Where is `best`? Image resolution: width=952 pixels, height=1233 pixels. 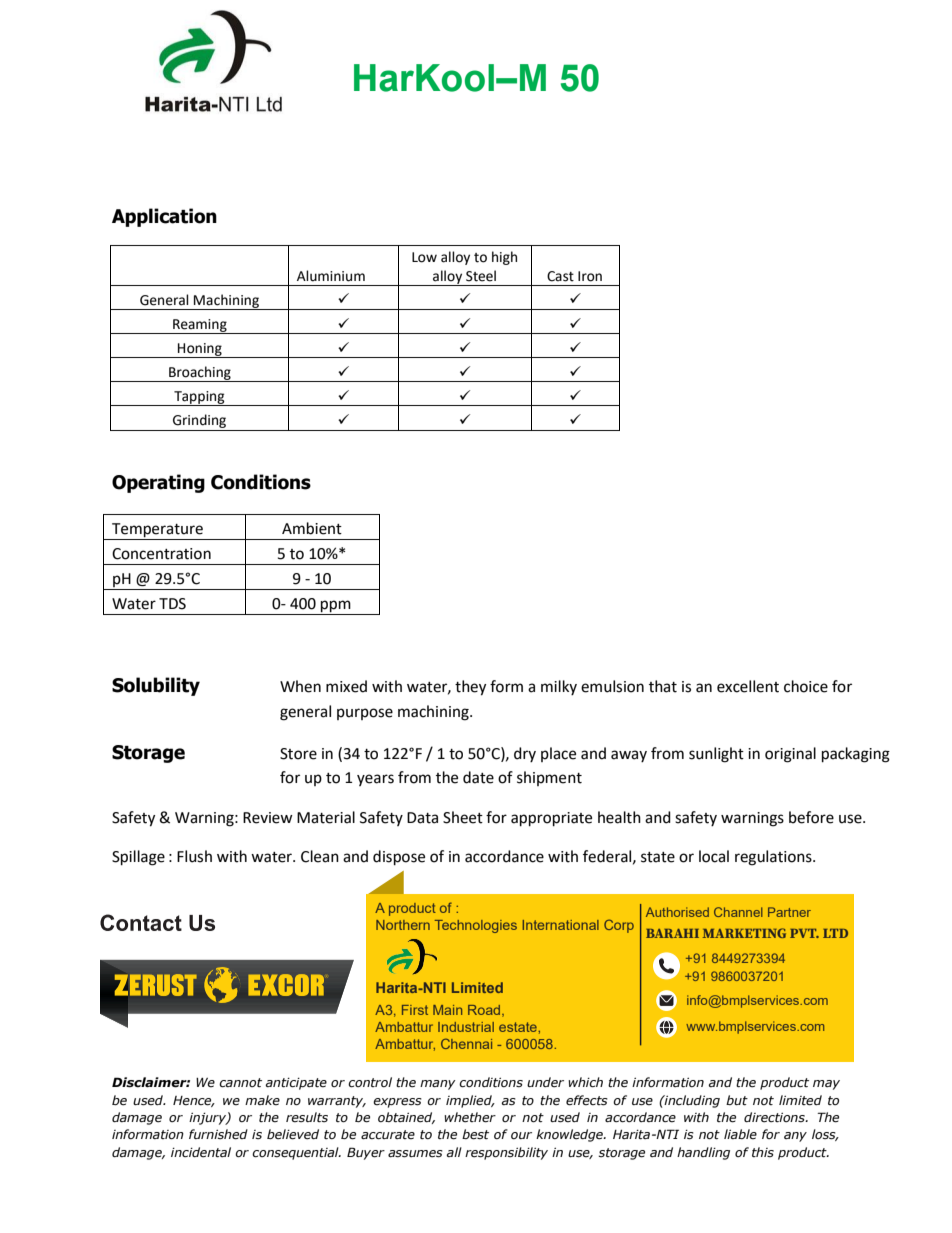
best is located at coordinates (475, 1134).
